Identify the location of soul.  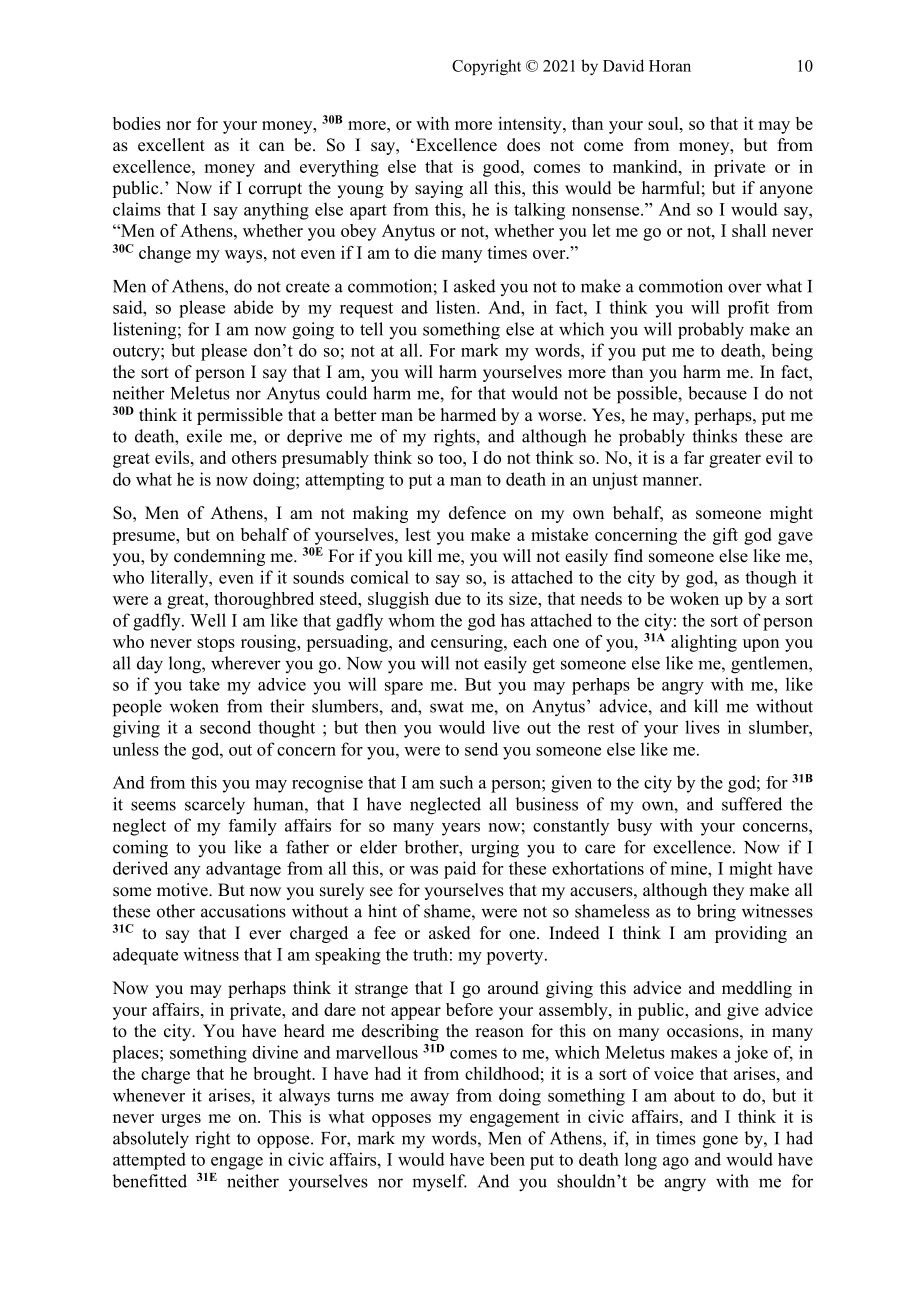
(664, 123).
